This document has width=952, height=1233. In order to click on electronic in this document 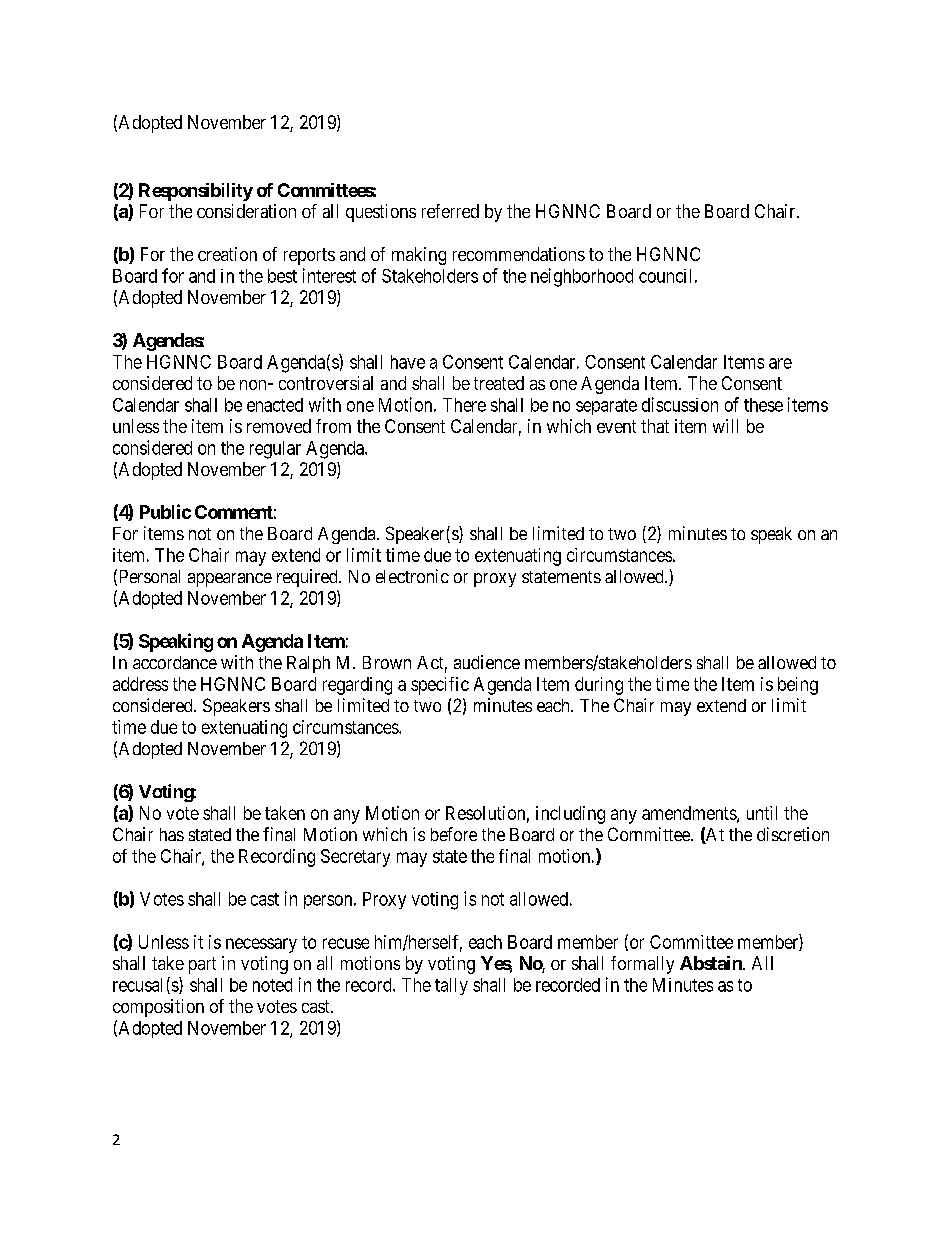, I will do `click(412, 576)`.
